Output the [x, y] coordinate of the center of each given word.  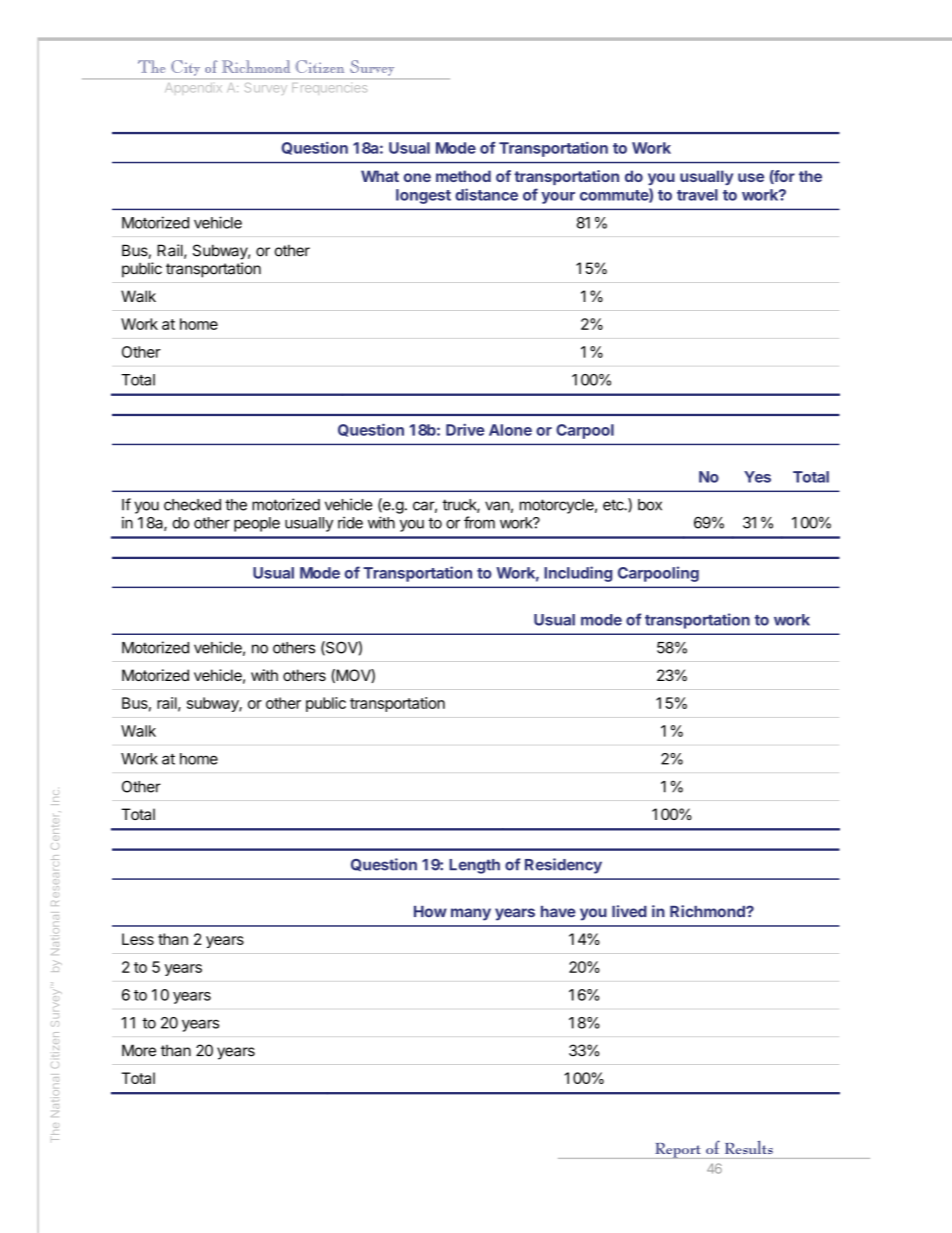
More [139, 1050]
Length [474, 866]
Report [678, 1151]
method [463, 176]
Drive [465, 429]
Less [138, 939]
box [650, 505]
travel [697, 195]
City [186, 68]
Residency [563, 866]
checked [192, 505]
